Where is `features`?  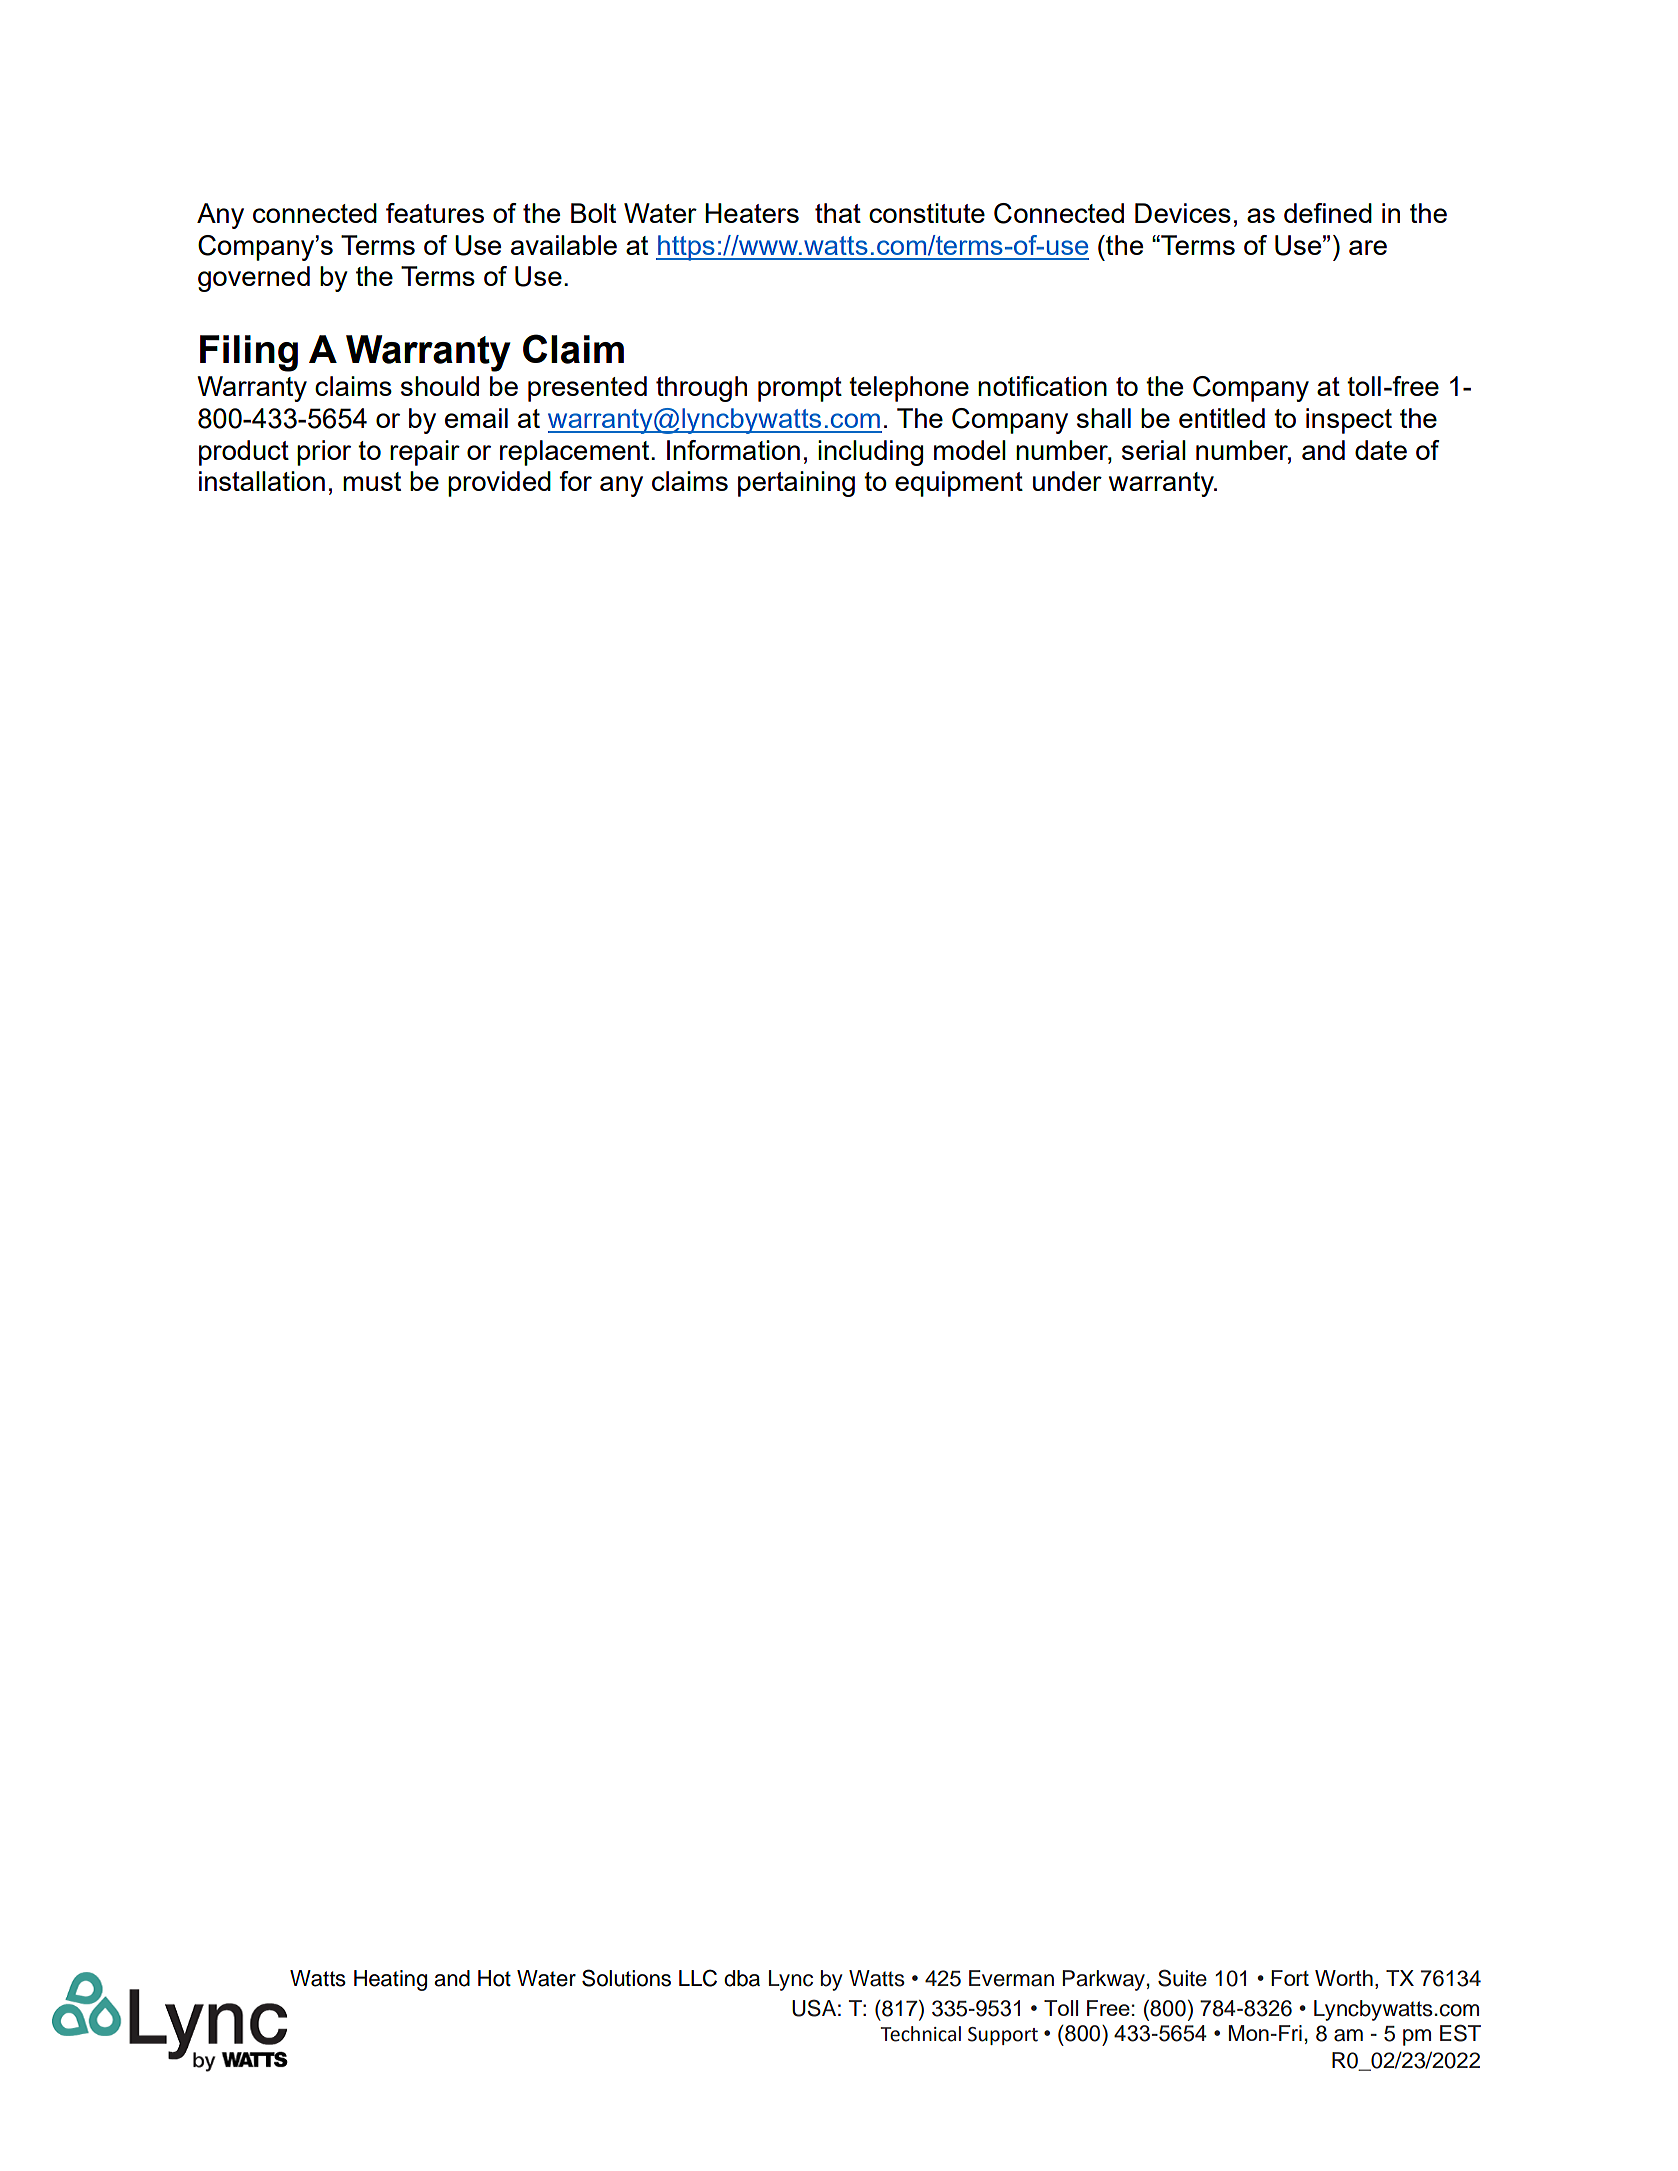
features is located at coordinates (435, 213).
